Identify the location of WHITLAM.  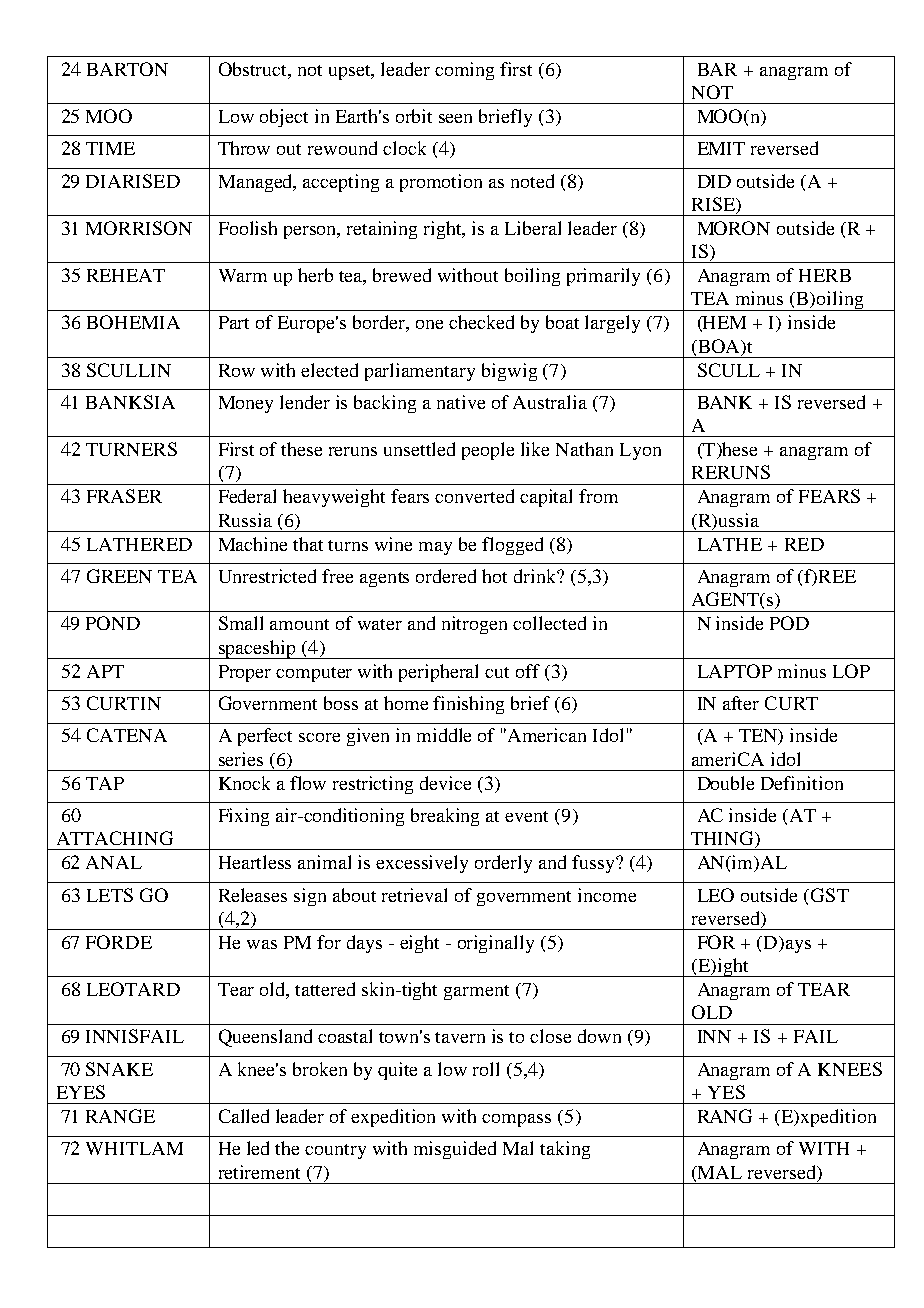
(134, 1148).
